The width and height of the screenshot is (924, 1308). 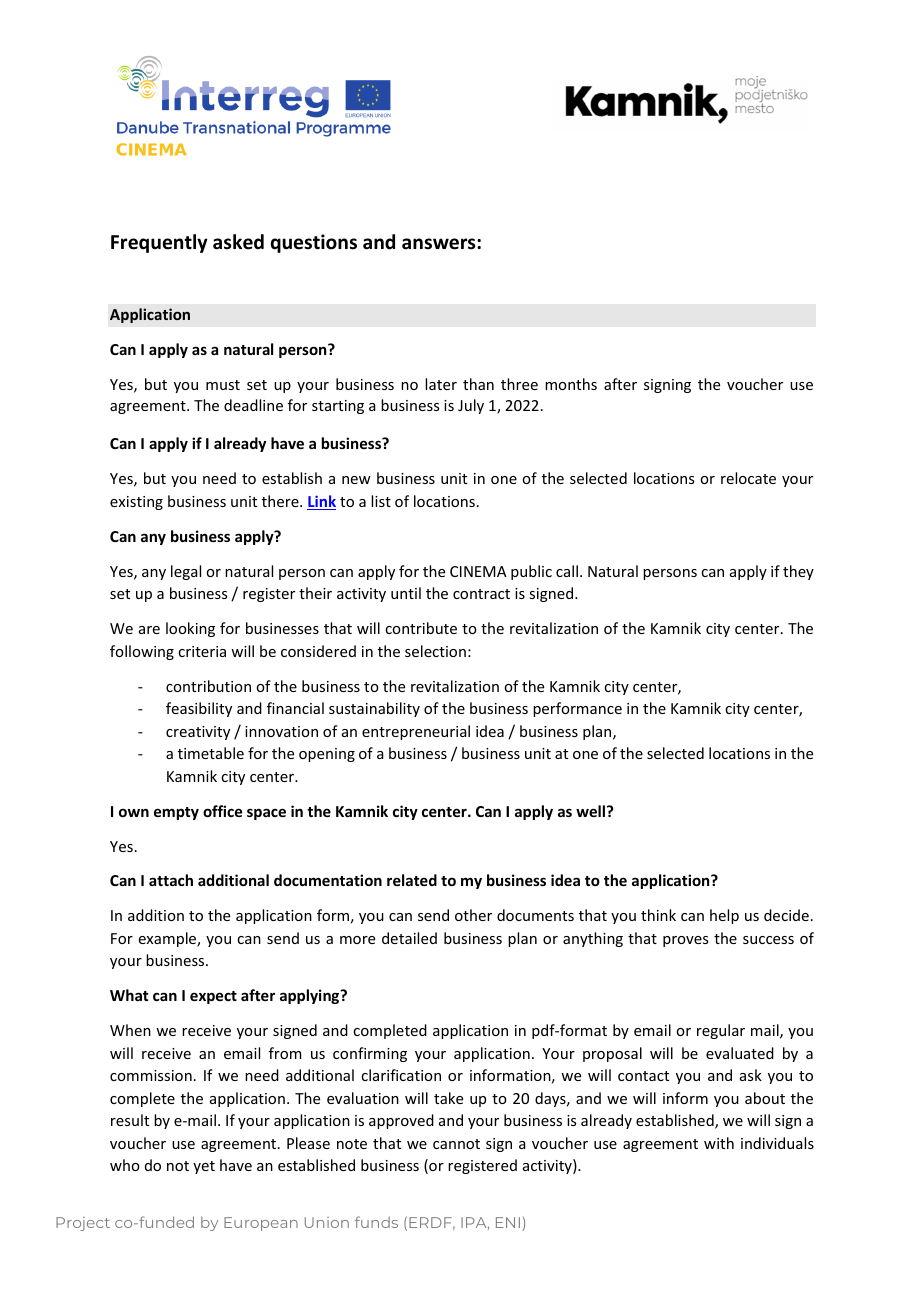 I want to click on proves, so click(x=685, y=941).
